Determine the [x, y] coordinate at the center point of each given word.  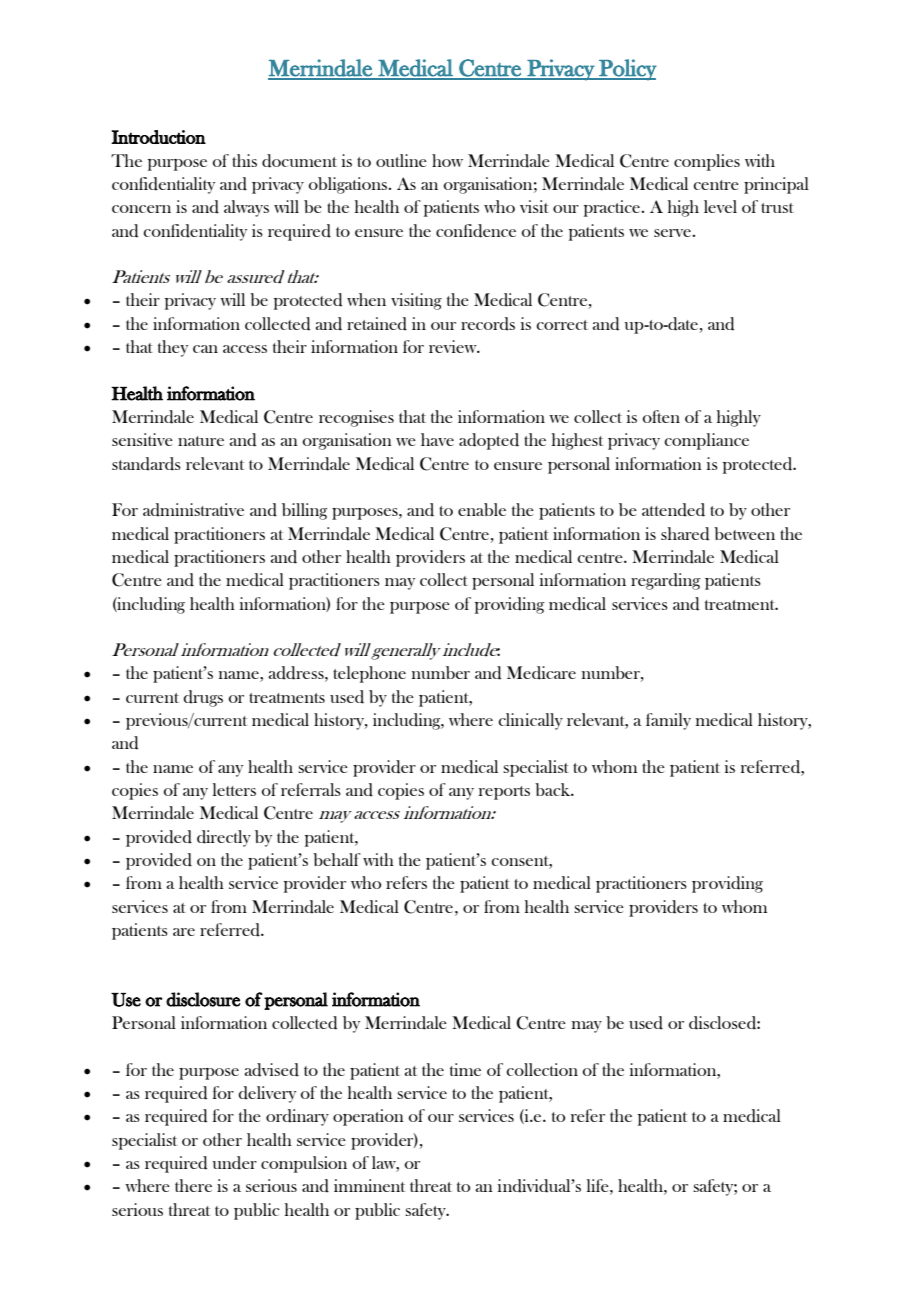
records [488, 324]
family [668, 721]
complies [707, 162]
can [205, 349]
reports [504, 793]
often [661, 416]
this [244, 160]
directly [224, 838]
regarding [665, 581]
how [447, 160]
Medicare [541, 673]
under [234, 1163]
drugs [203, 698]
